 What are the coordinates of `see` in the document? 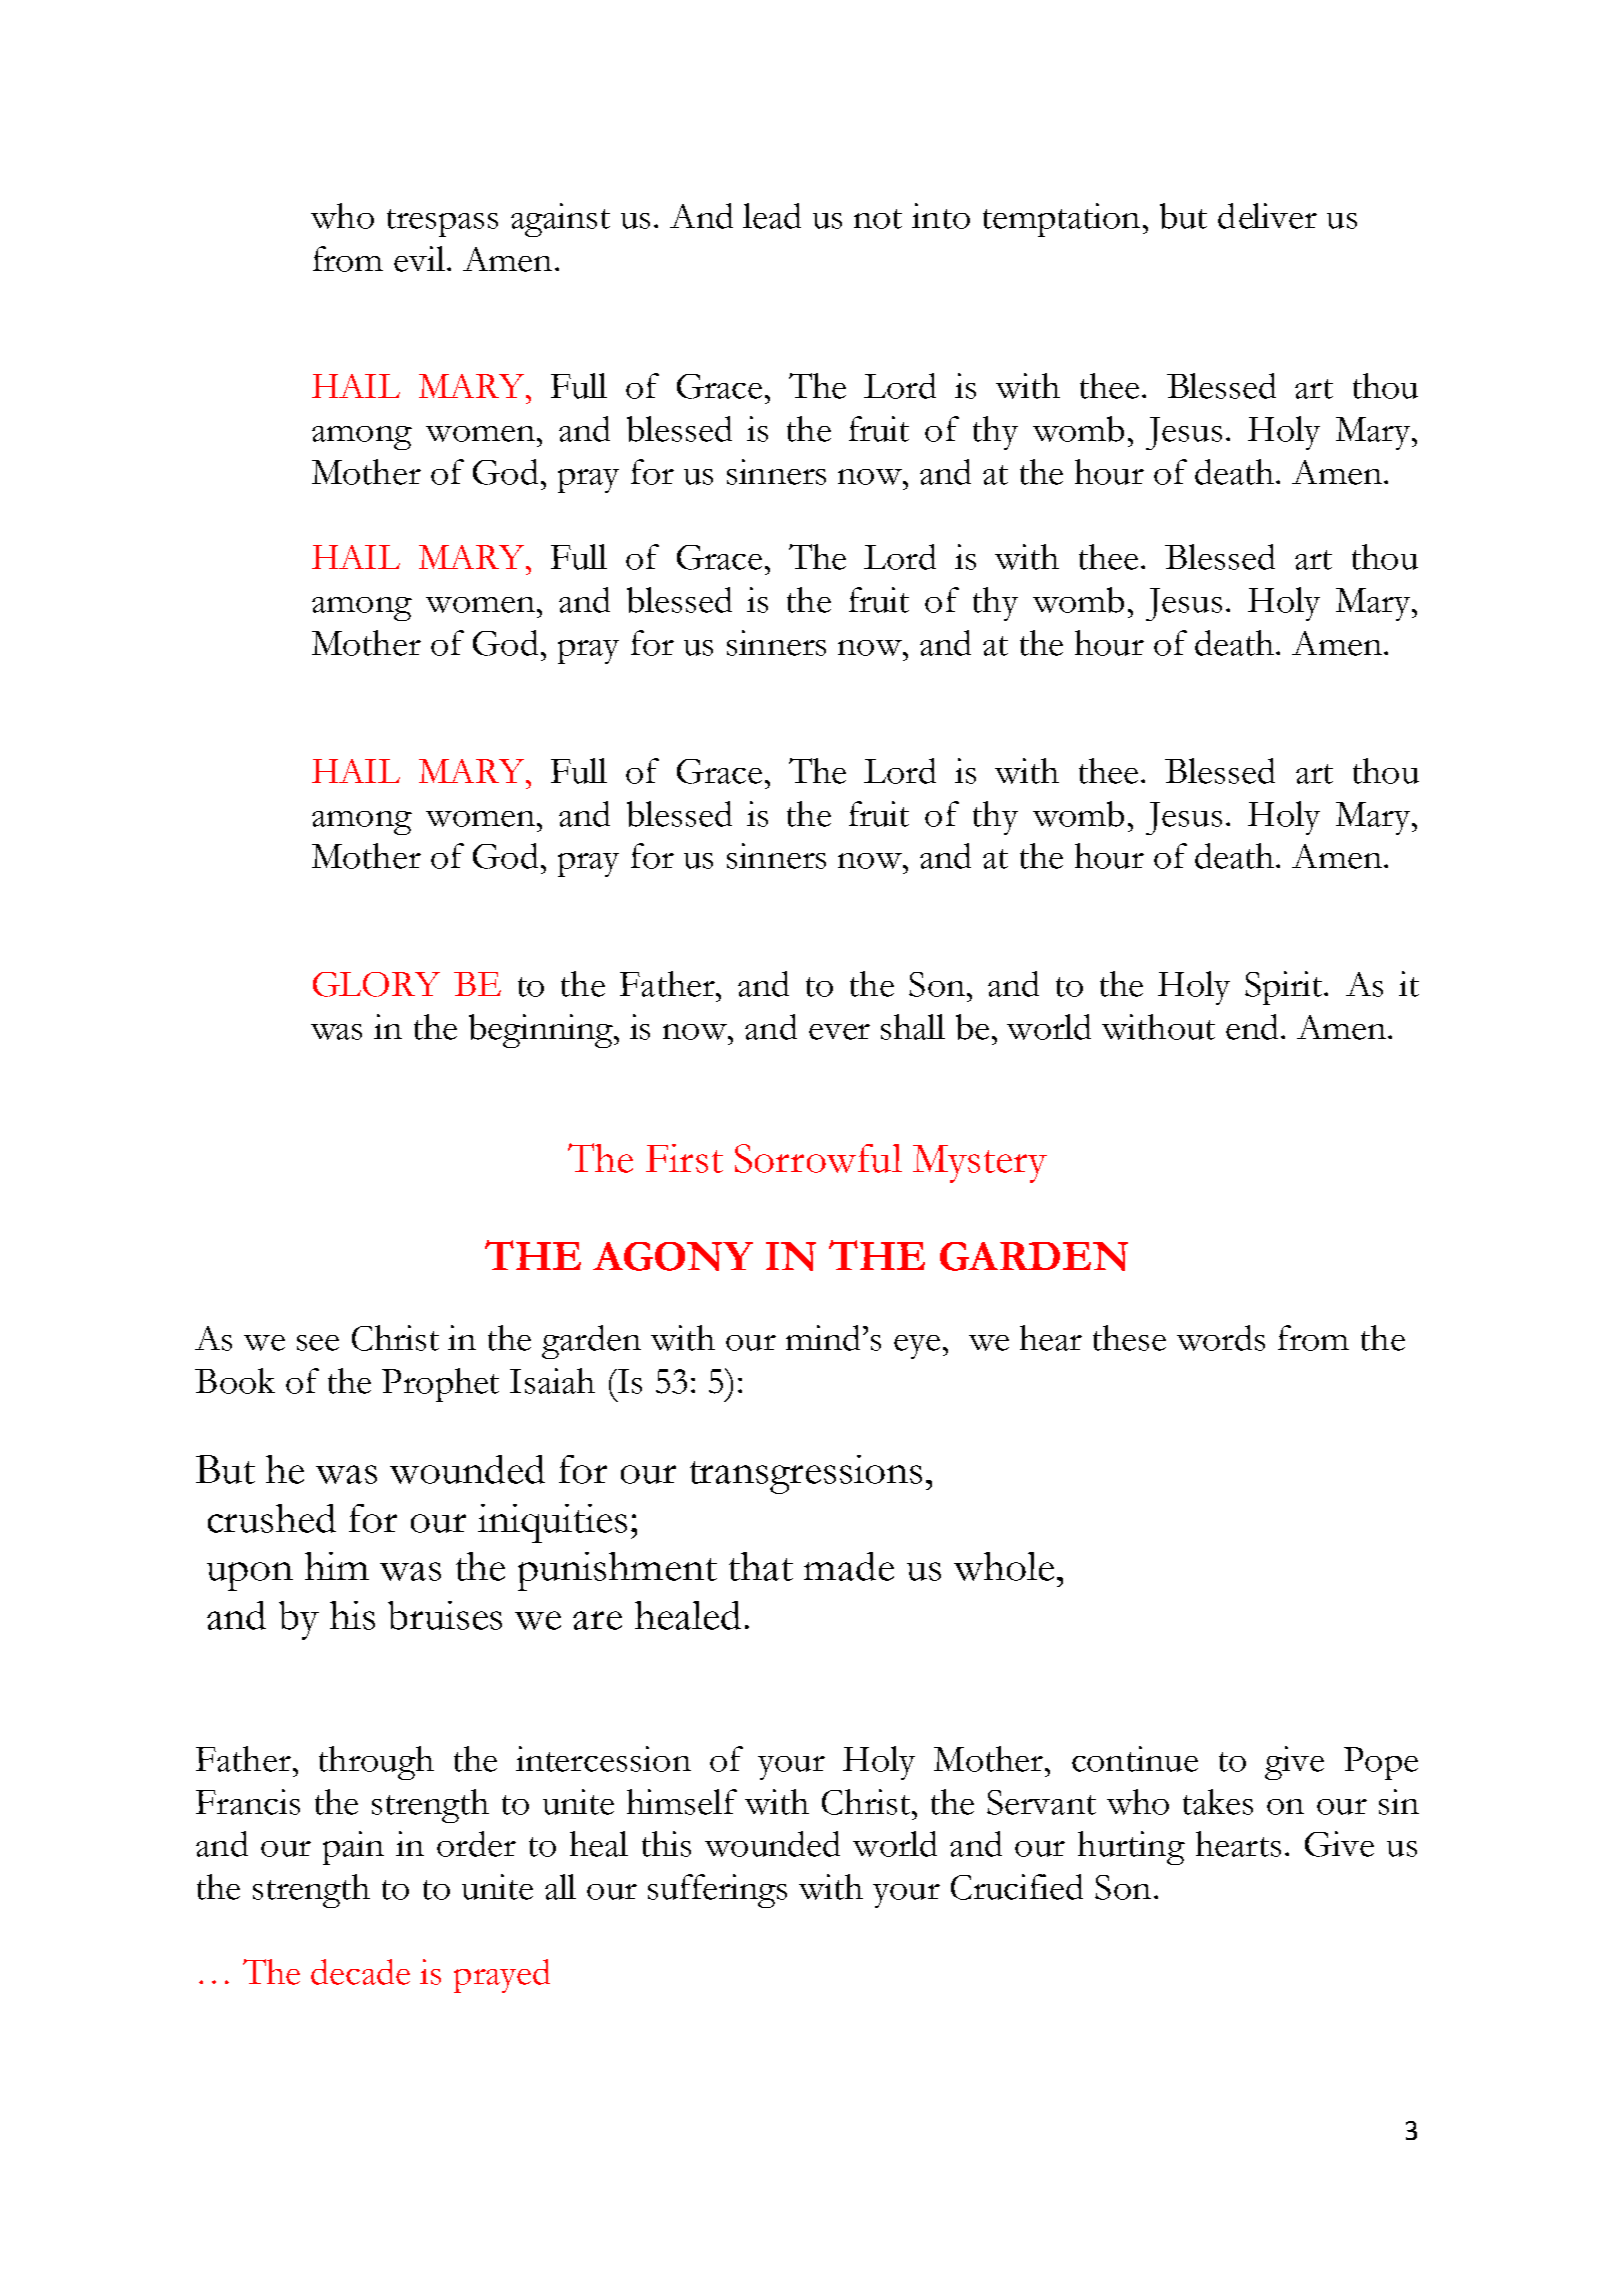 It's located at (318, 1343).
